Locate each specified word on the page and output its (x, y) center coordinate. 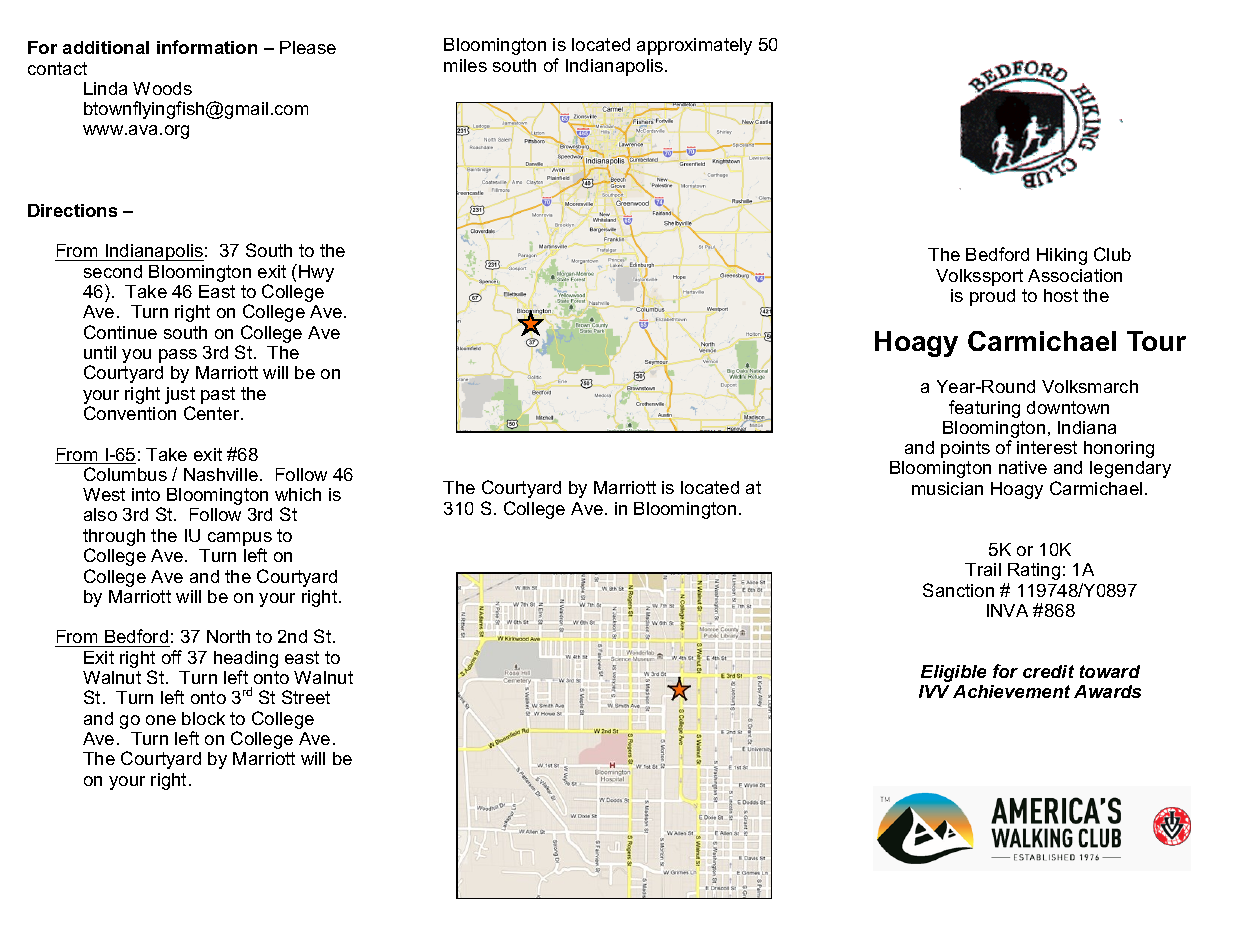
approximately (694, 46)
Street (306, 697)
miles (465, 65)
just (180, 395)
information (207, 47)
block (203, 718)
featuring (984, 409)
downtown (1068, 407)
